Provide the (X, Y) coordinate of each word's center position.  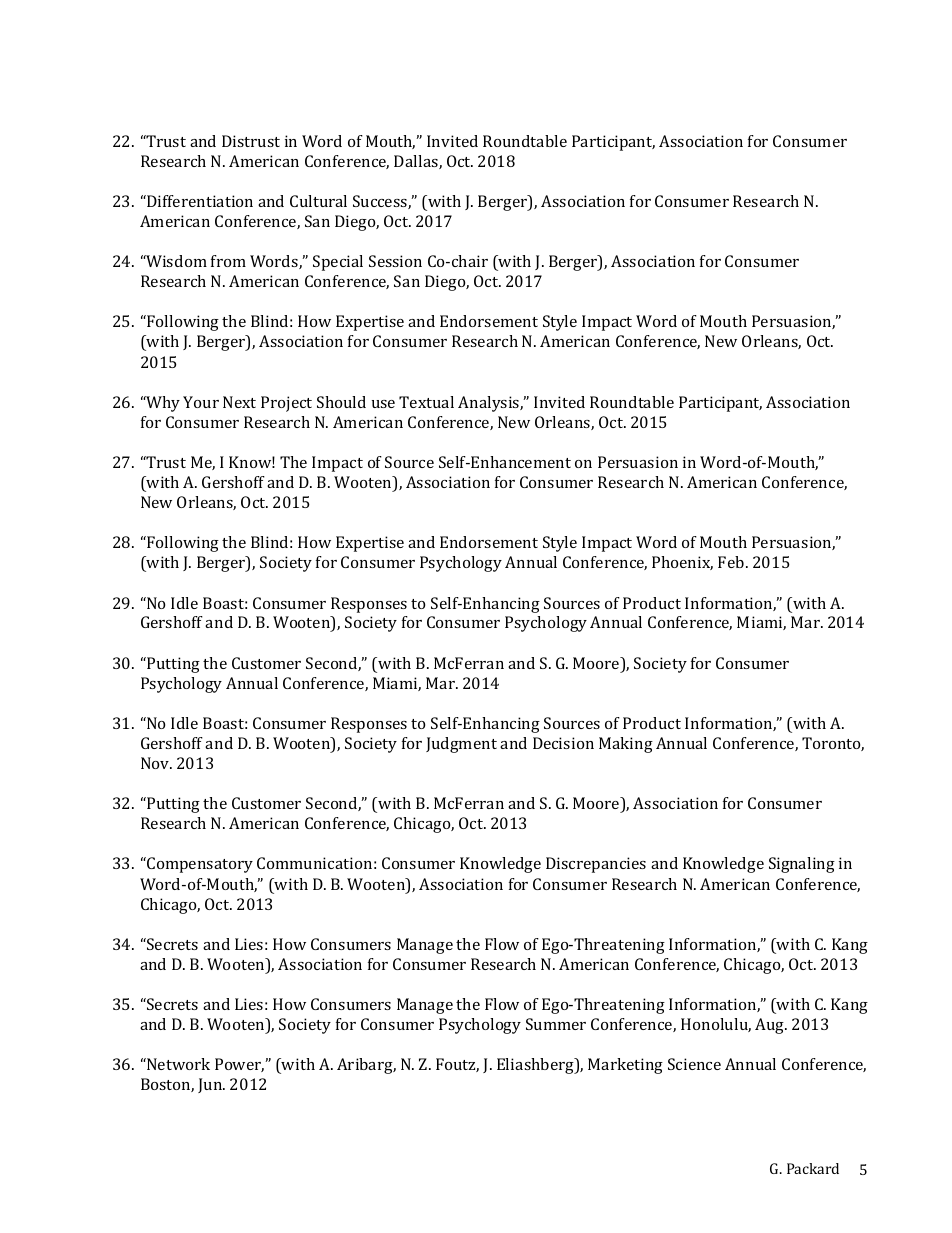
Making (626, 745)
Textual (426, 402)
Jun (211, 1085)
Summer (556, 1024)
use (383, 404)
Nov (156, 763)
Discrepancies (596, 865)
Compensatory (199, 865)
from (228, 261)
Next (239, 402)
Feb (731, 562)
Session (395, 261)
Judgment (461, 745)
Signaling (802, 865)
